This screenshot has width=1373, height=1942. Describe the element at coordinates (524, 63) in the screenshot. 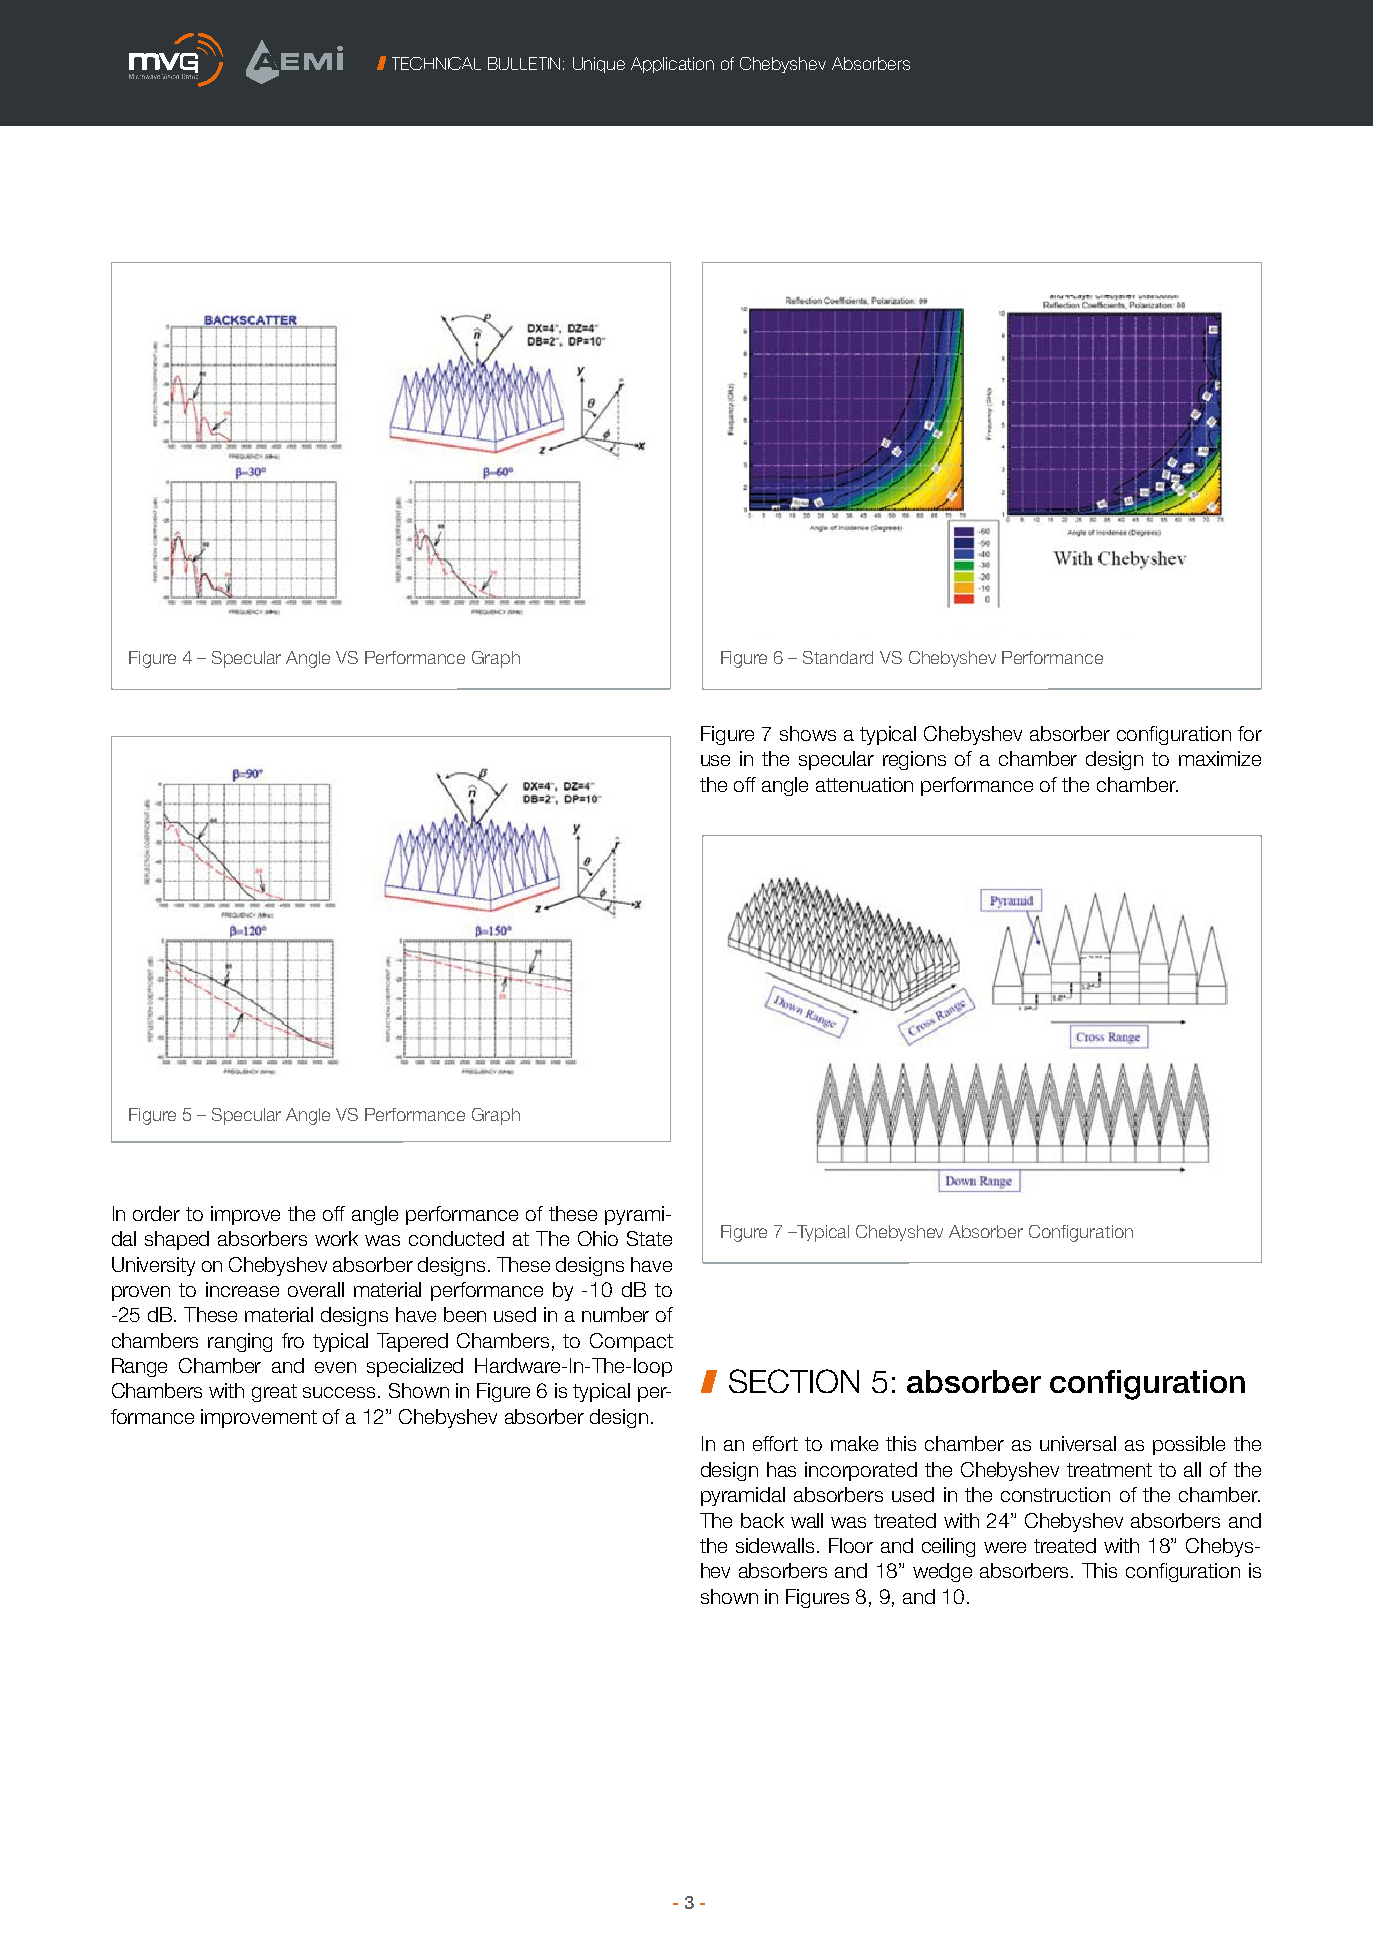

I see `BULLETIN` at that location.
